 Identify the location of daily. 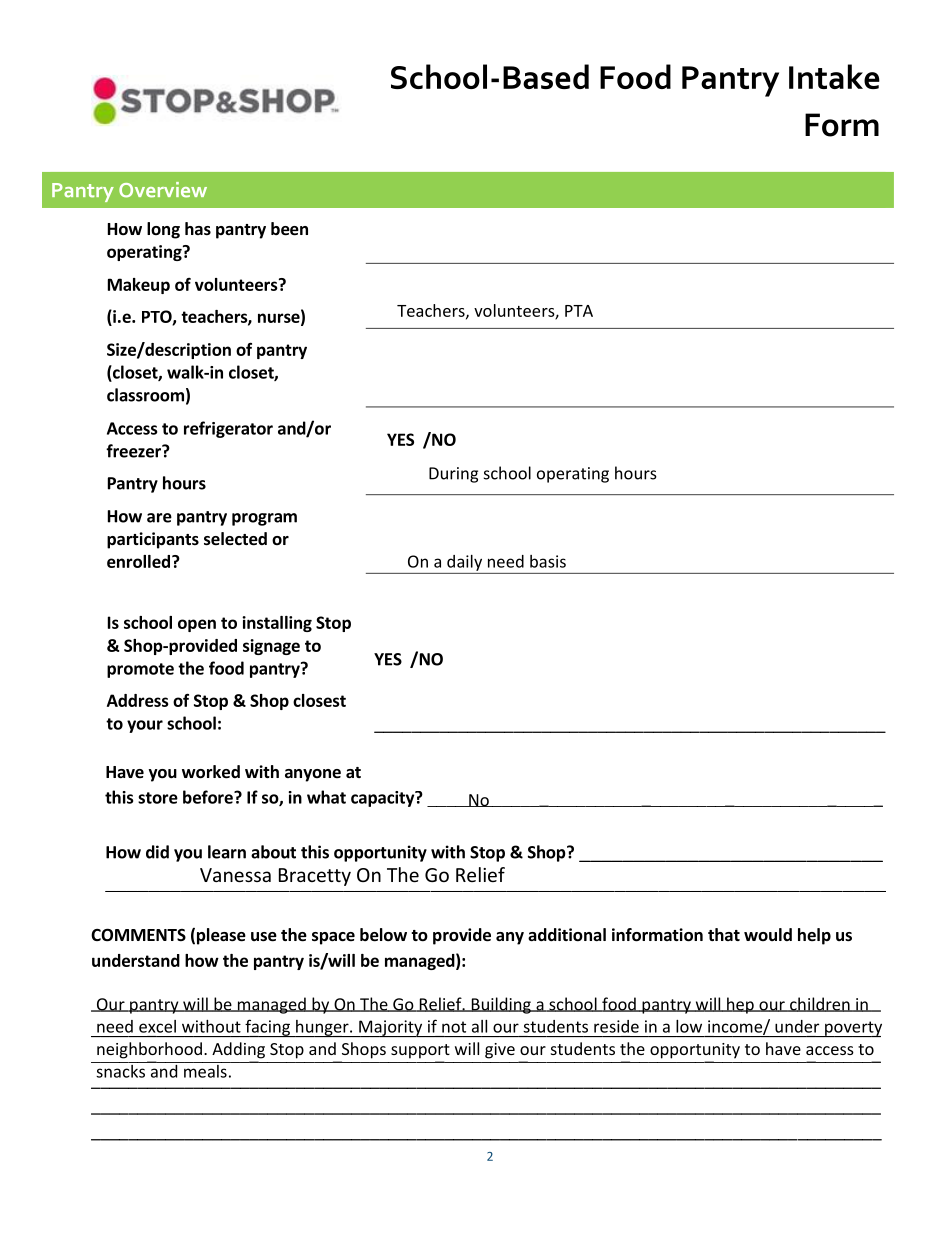
(464, 563).
